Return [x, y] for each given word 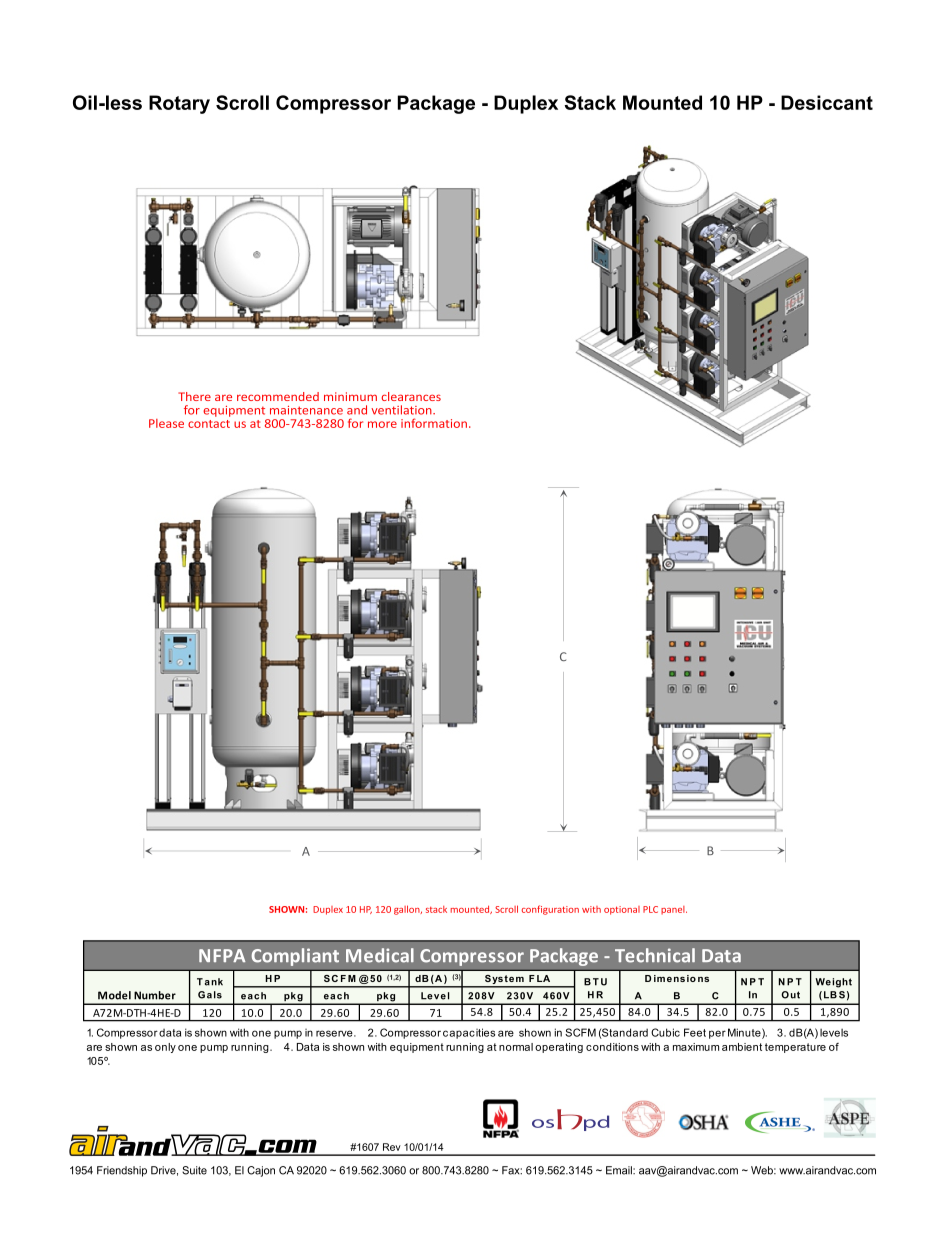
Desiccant [827, 102]
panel [674, 910]
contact [209, 424]
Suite [194, 1170]
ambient [742, 1047]
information [434, 423]
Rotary [179, 104]
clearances [411, 396]
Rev [392, 1147]
